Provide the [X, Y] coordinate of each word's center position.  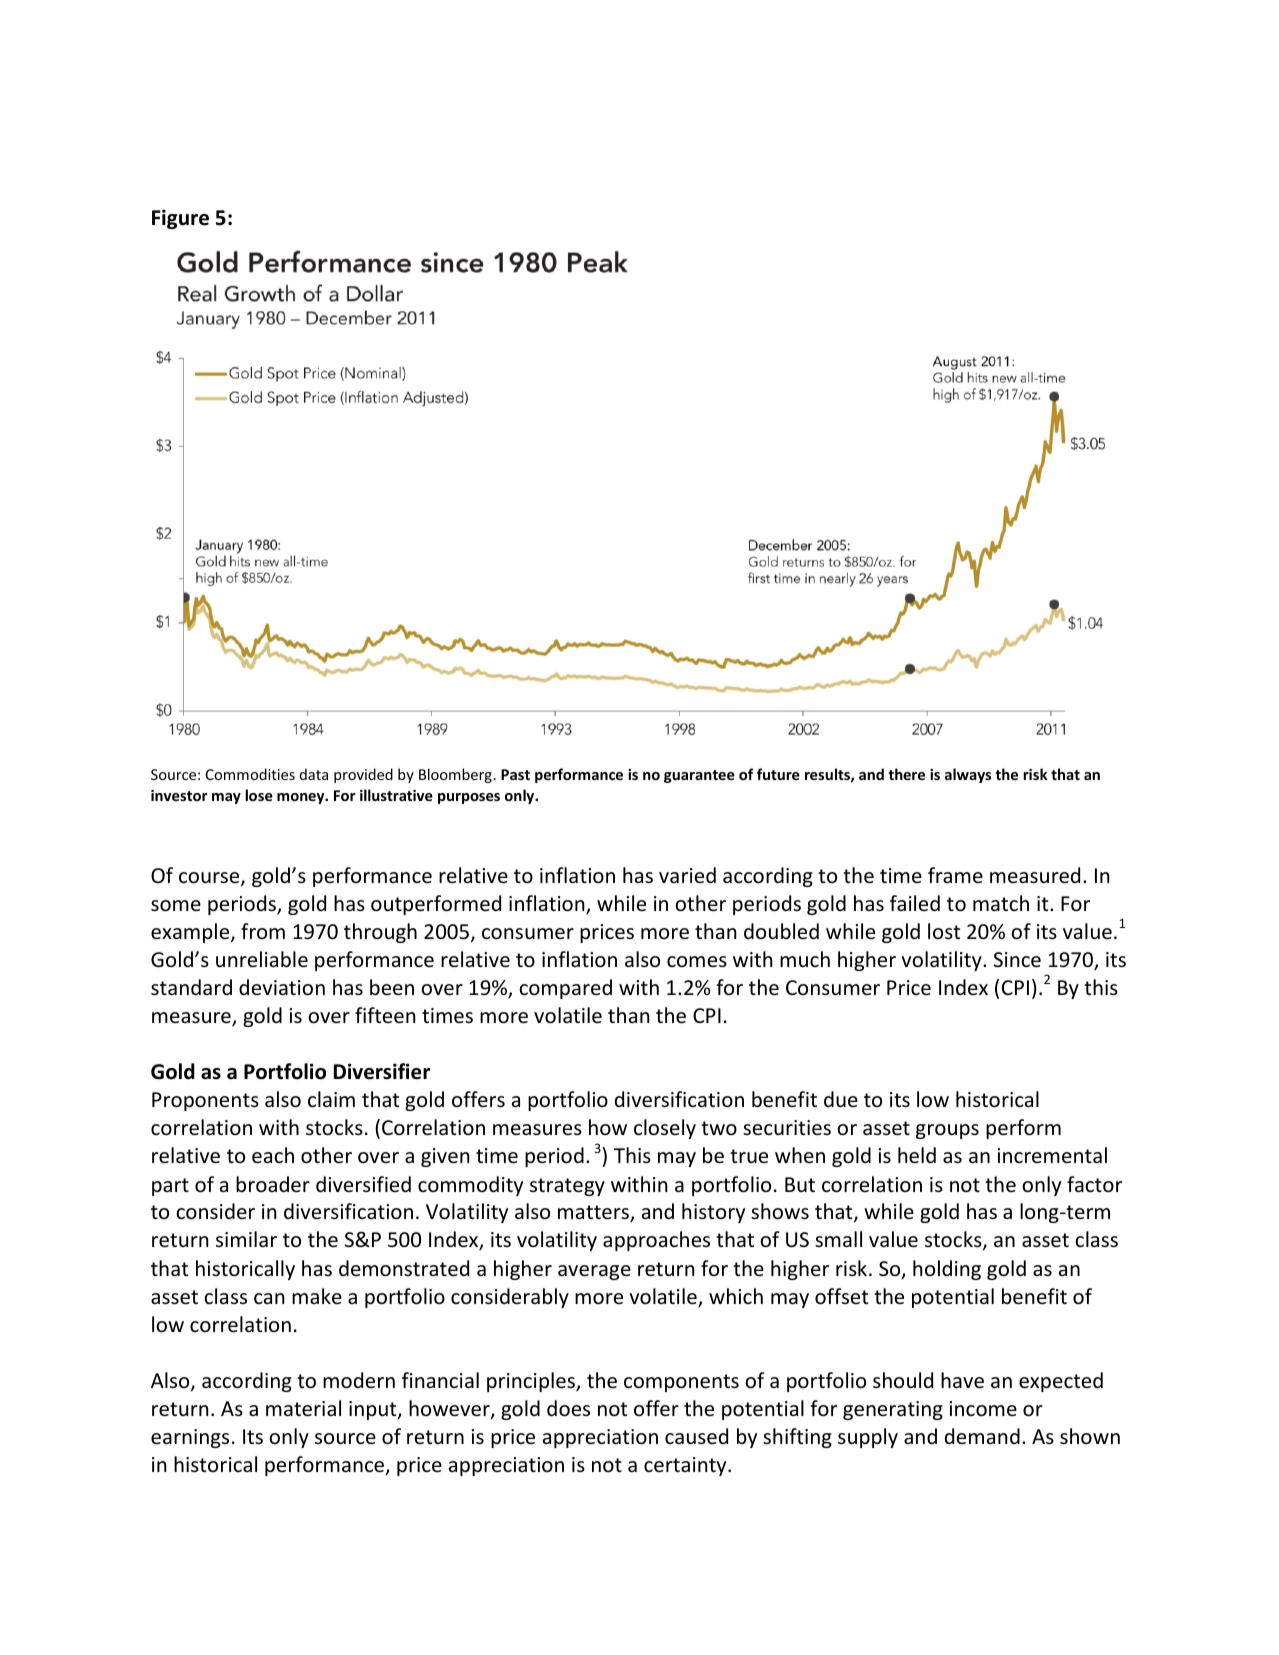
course [210, 879]
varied [687, 875]
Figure [180, 219]
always [968, 775]
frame [955, 875]
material [303, 1408]
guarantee [699, 776]
